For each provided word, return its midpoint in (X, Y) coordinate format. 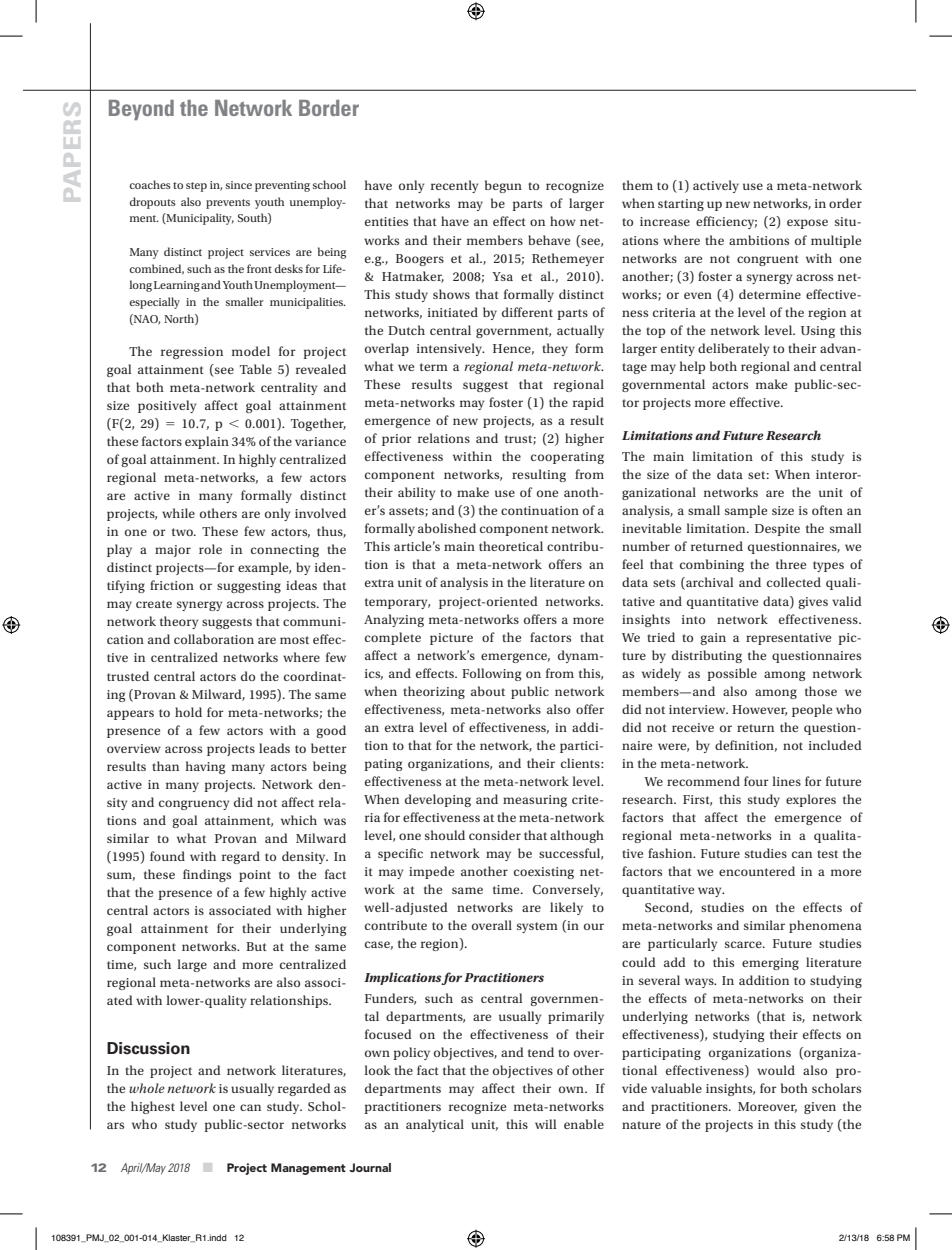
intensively (450, 349)
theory (179, 622)
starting (681, 205)
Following (491, 674)
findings (207, 875)
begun (503, 186)
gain (713, 639)
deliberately (733, 349)
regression (192, 353)
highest (153, 1107)
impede (431, 872)
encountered (757, 871)
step (196, 187)
